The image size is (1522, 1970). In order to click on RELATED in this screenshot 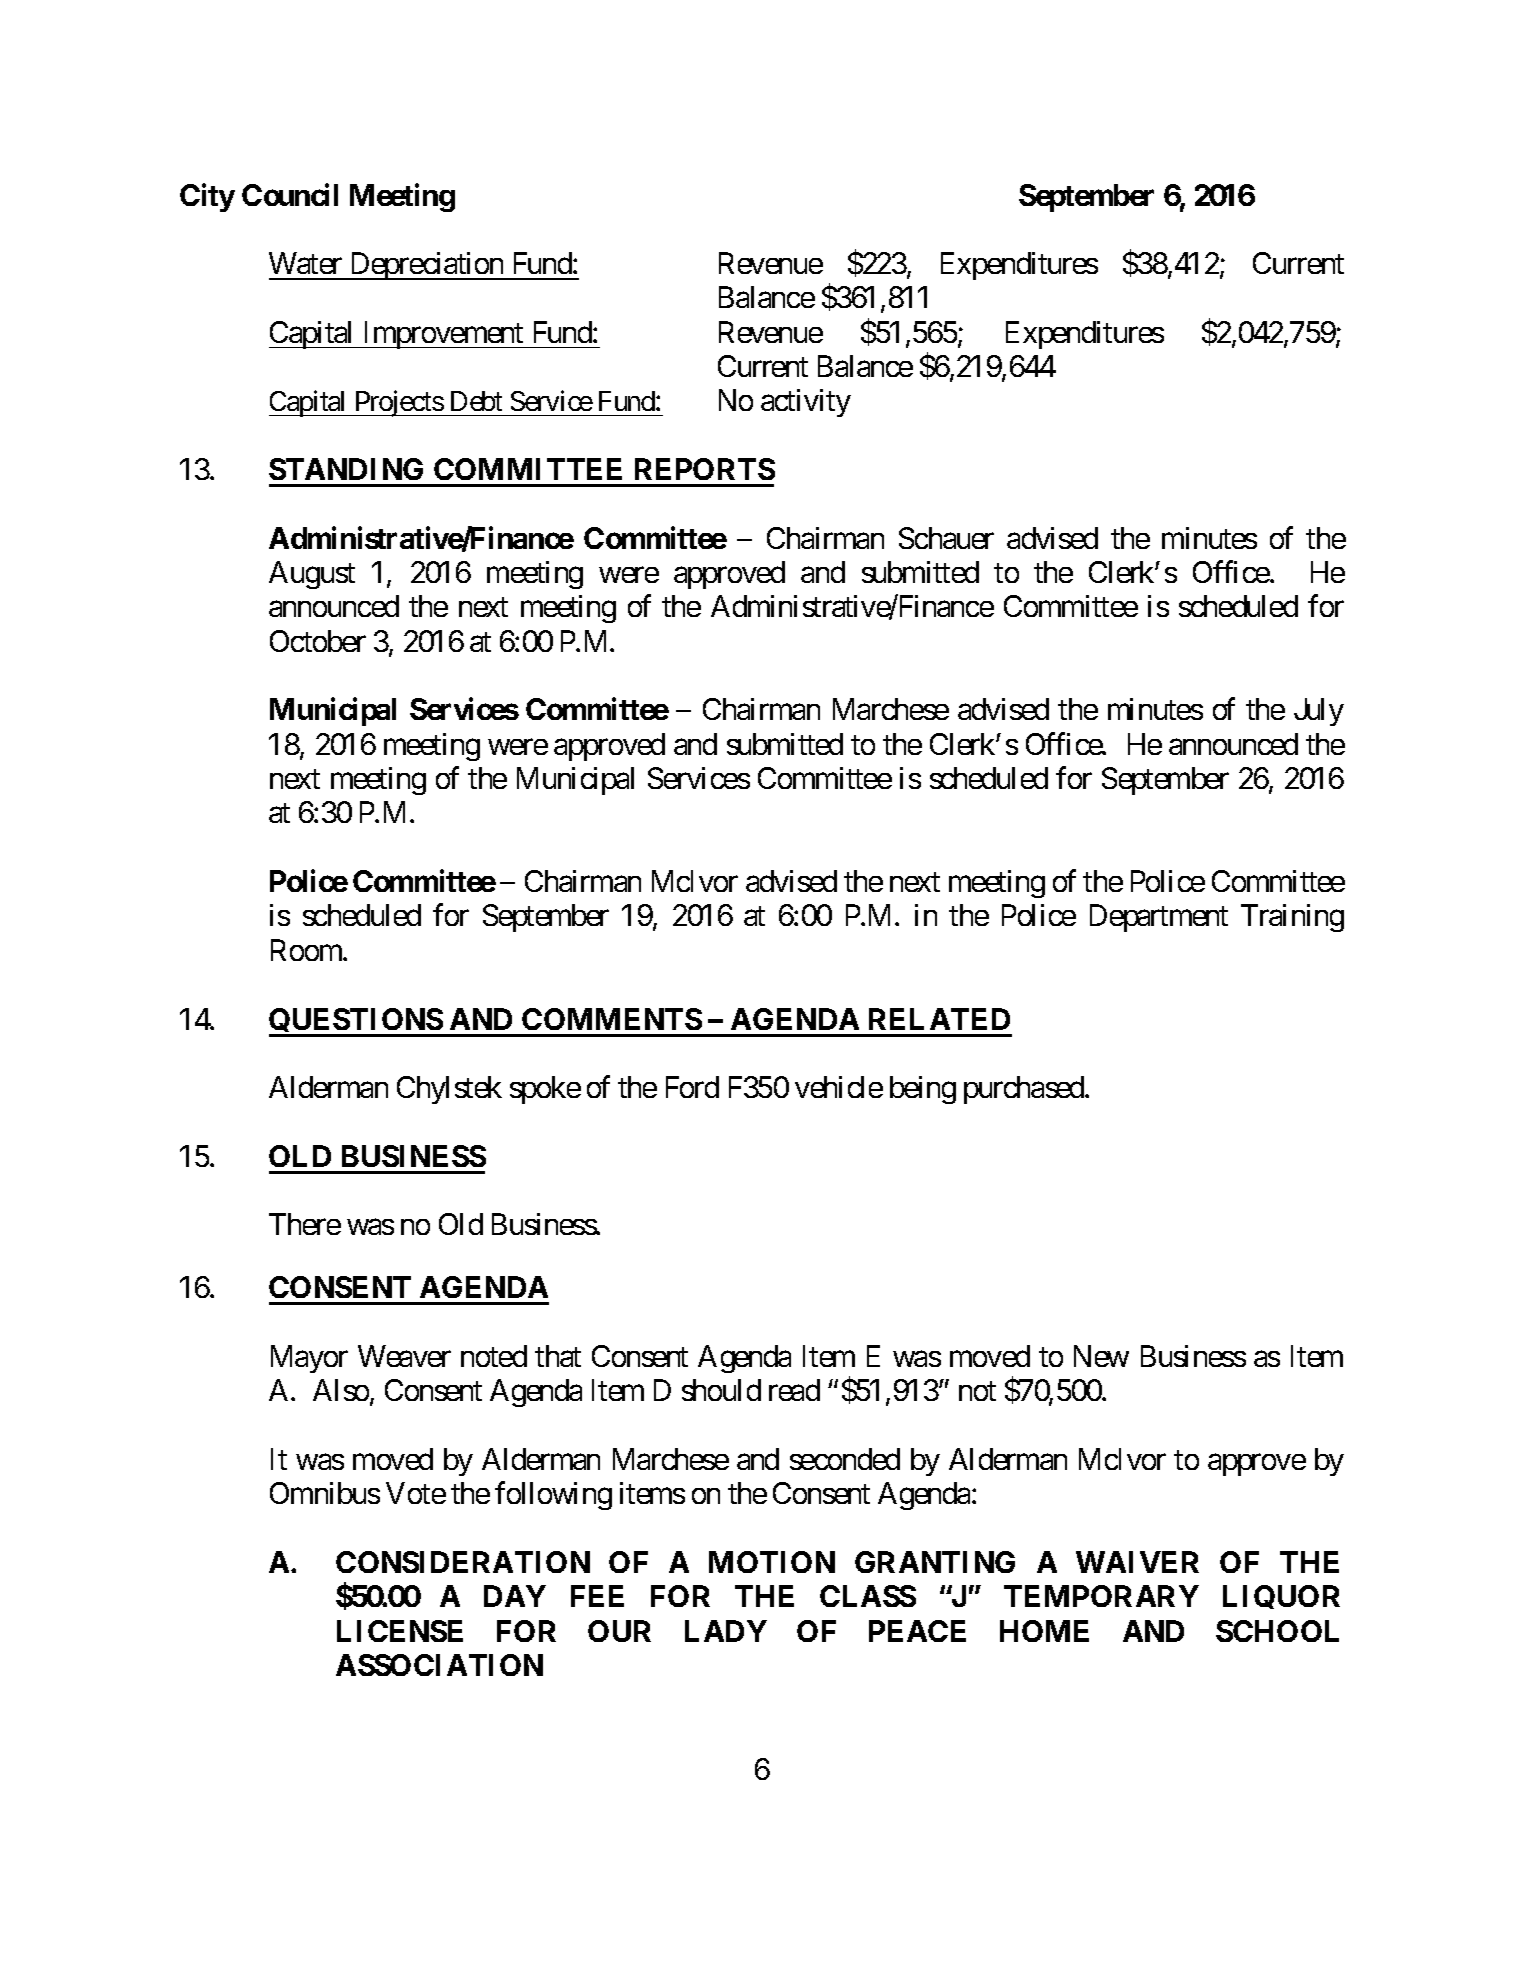, I will do `click(939, 1019)`.
